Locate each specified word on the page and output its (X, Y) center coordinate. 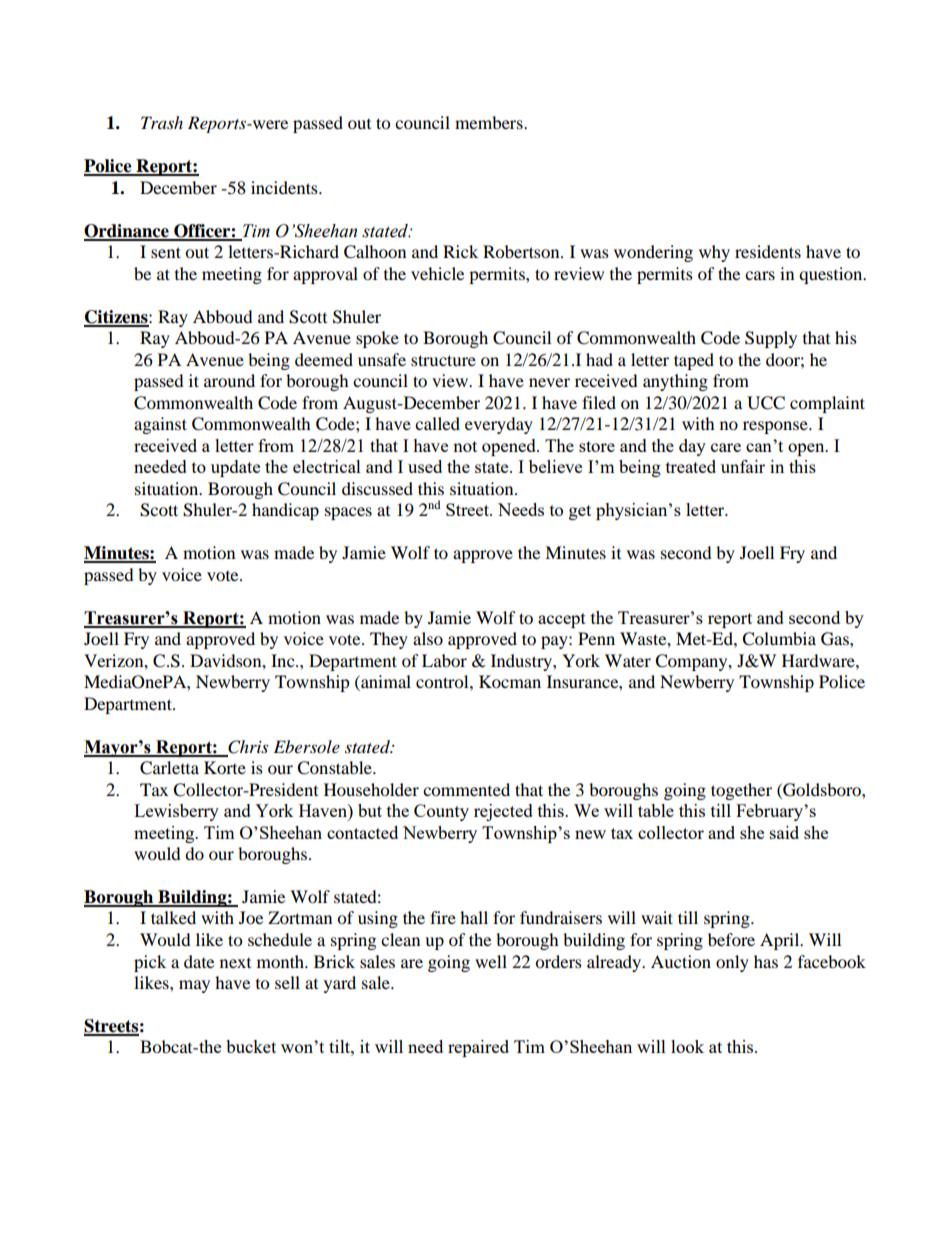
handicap (285, 511)
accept (562, 620)
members (490, 122)
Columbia (779, 639)
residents (768, 251)
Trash (162, 122)
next (235, 963)
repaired (478, 1048)
